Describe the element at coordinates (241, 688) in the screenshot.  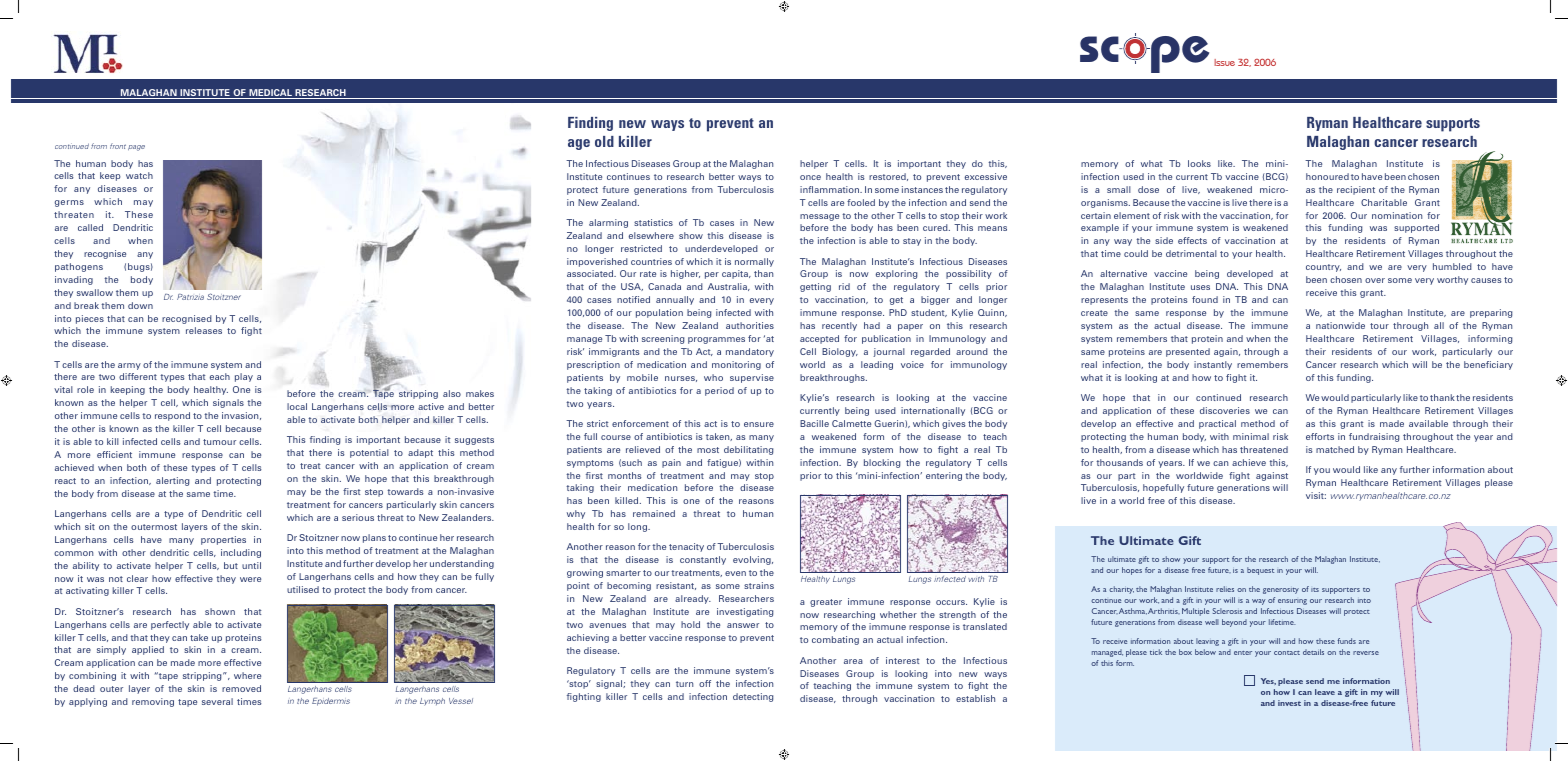
I see `removed` at that location.
